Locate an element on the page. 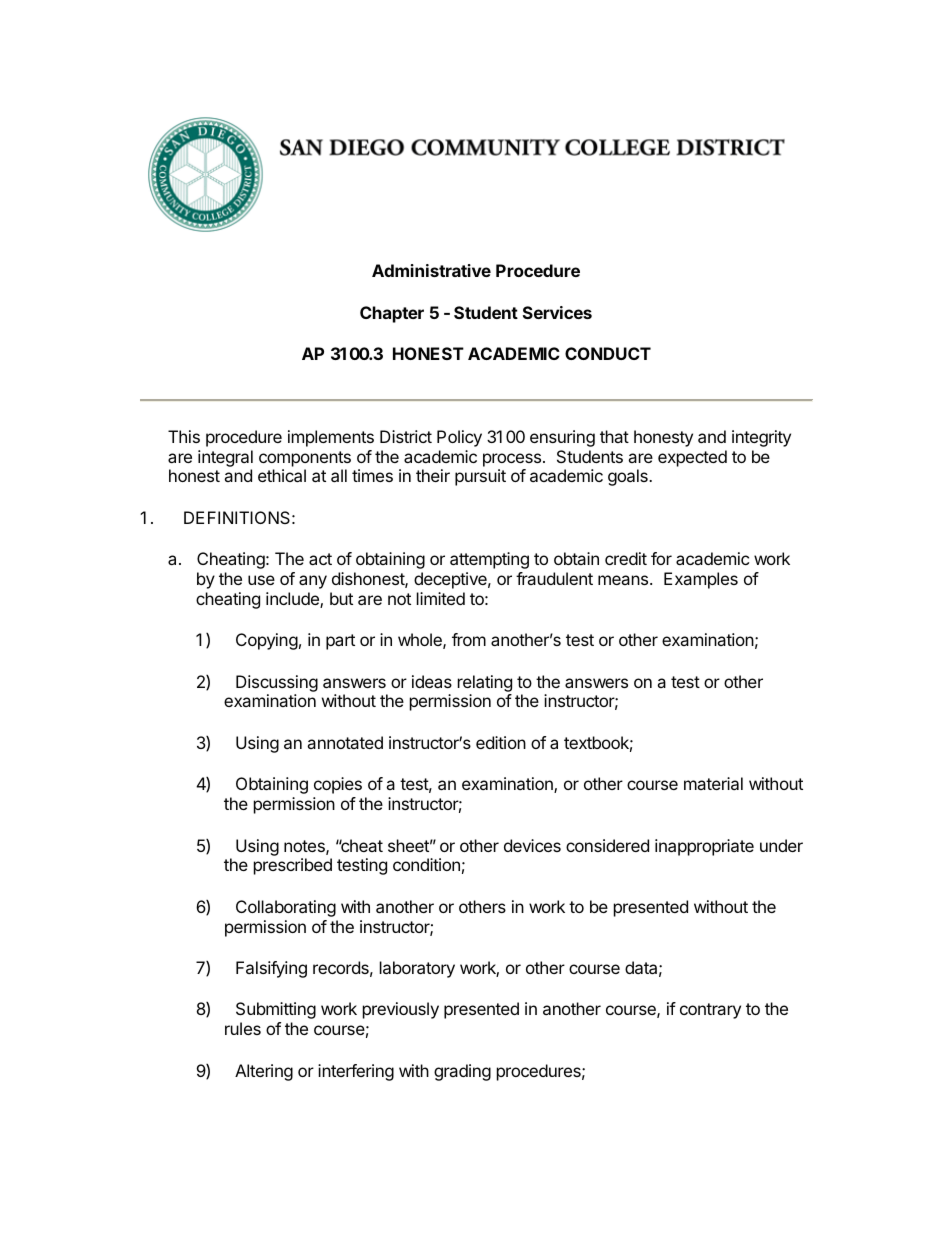 Image resolution: width=952 pixels, height=1233 pixels. material is located at coordinates (713, 783).
